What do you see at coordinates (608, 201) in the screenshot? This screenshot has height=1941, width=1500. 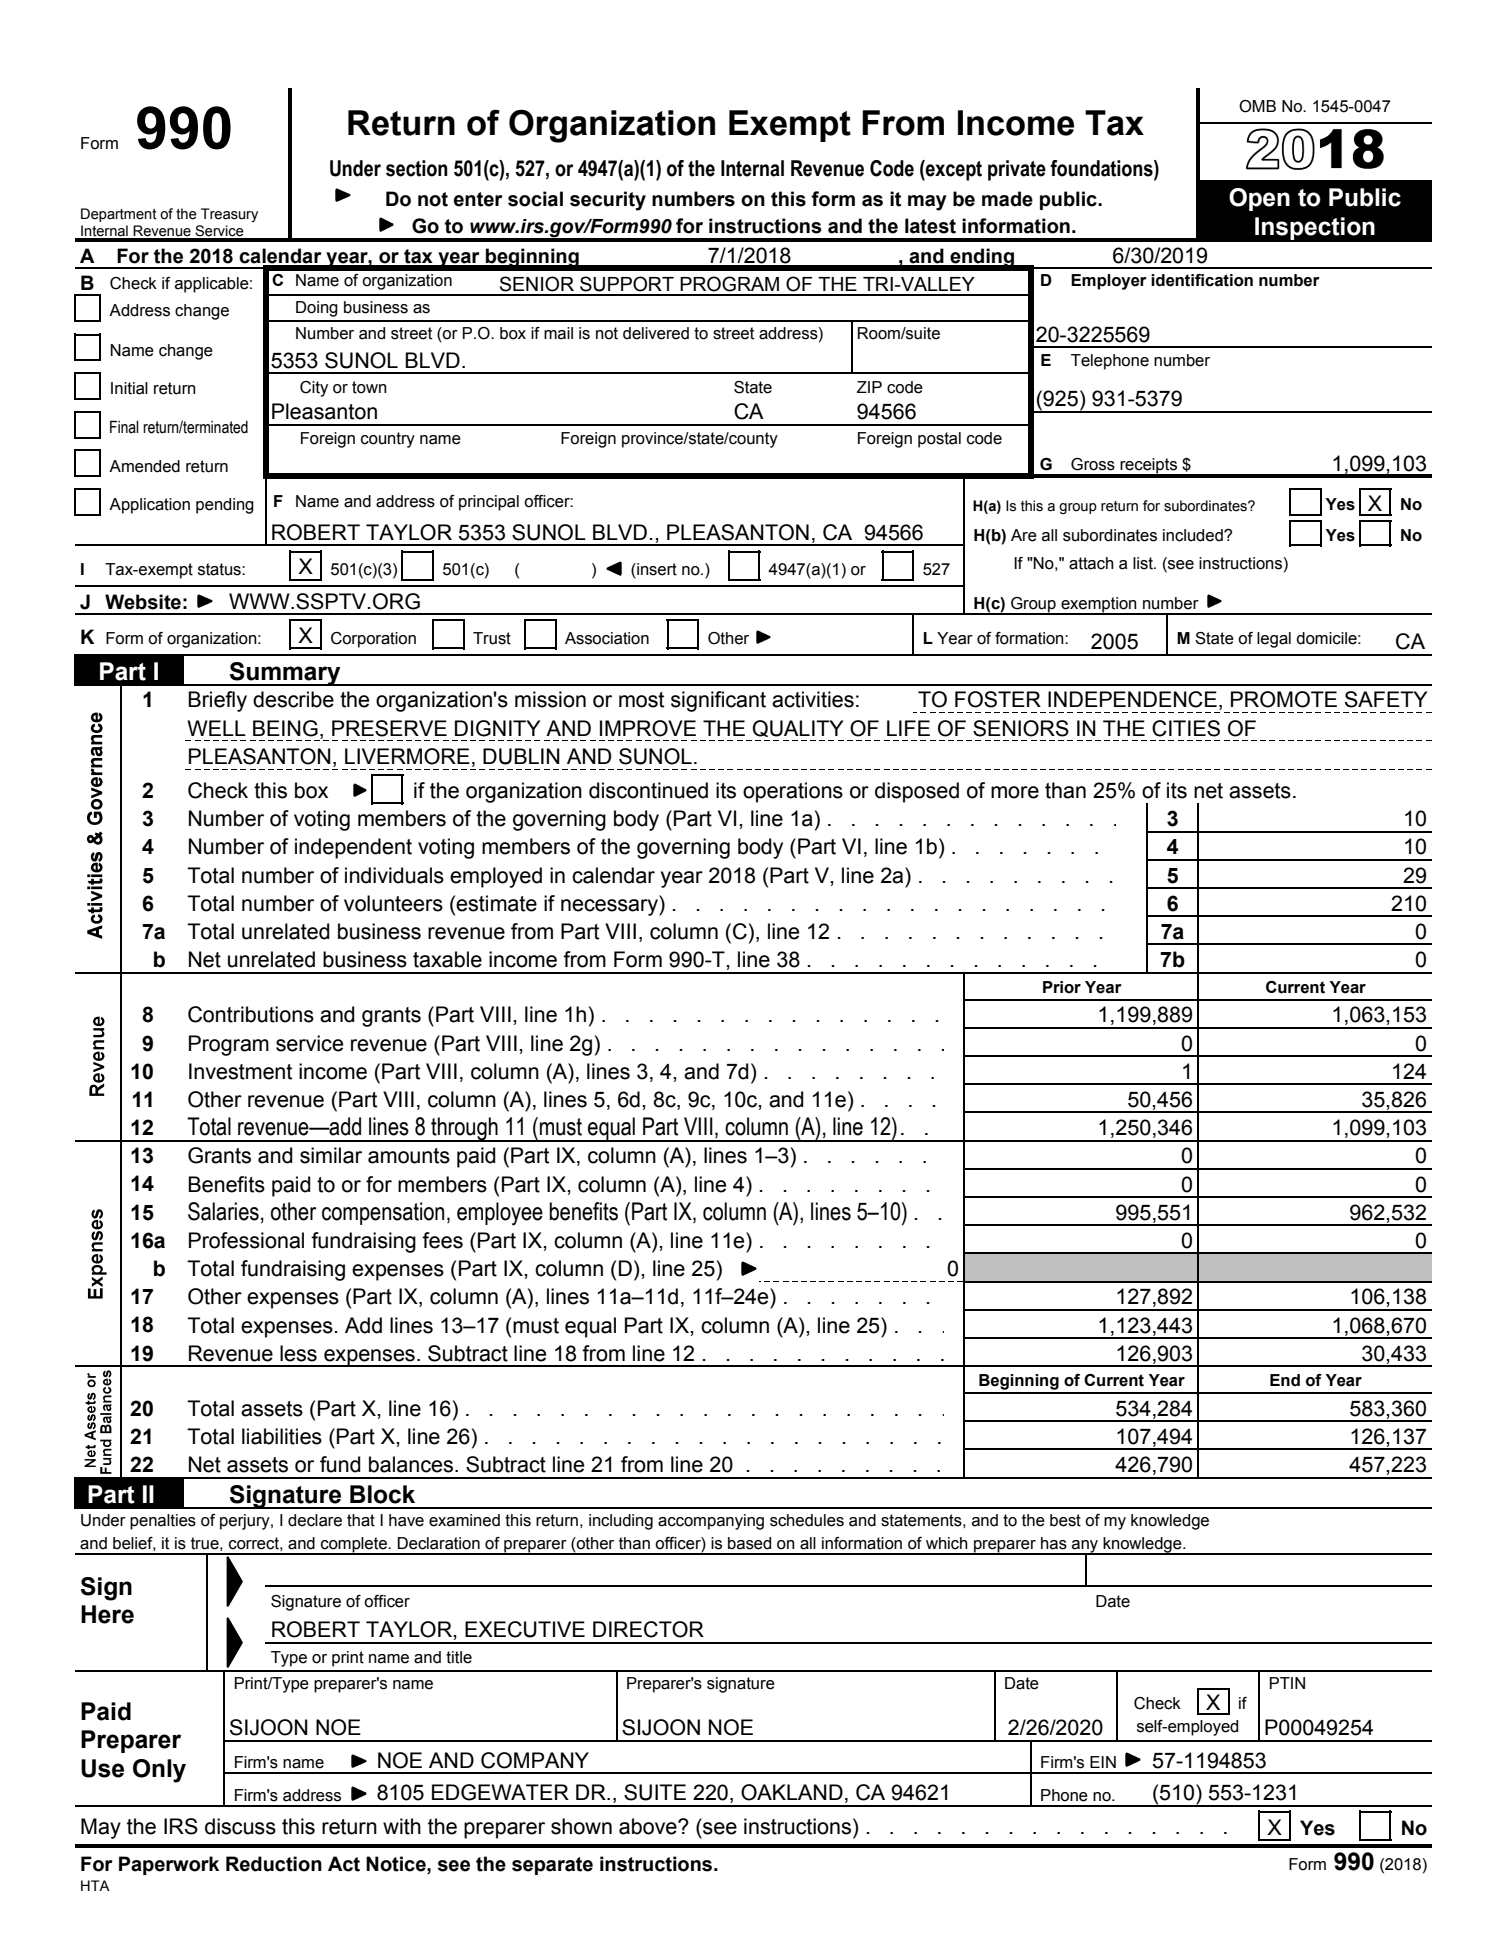 I see `security` at bounding box center [608, 201].
